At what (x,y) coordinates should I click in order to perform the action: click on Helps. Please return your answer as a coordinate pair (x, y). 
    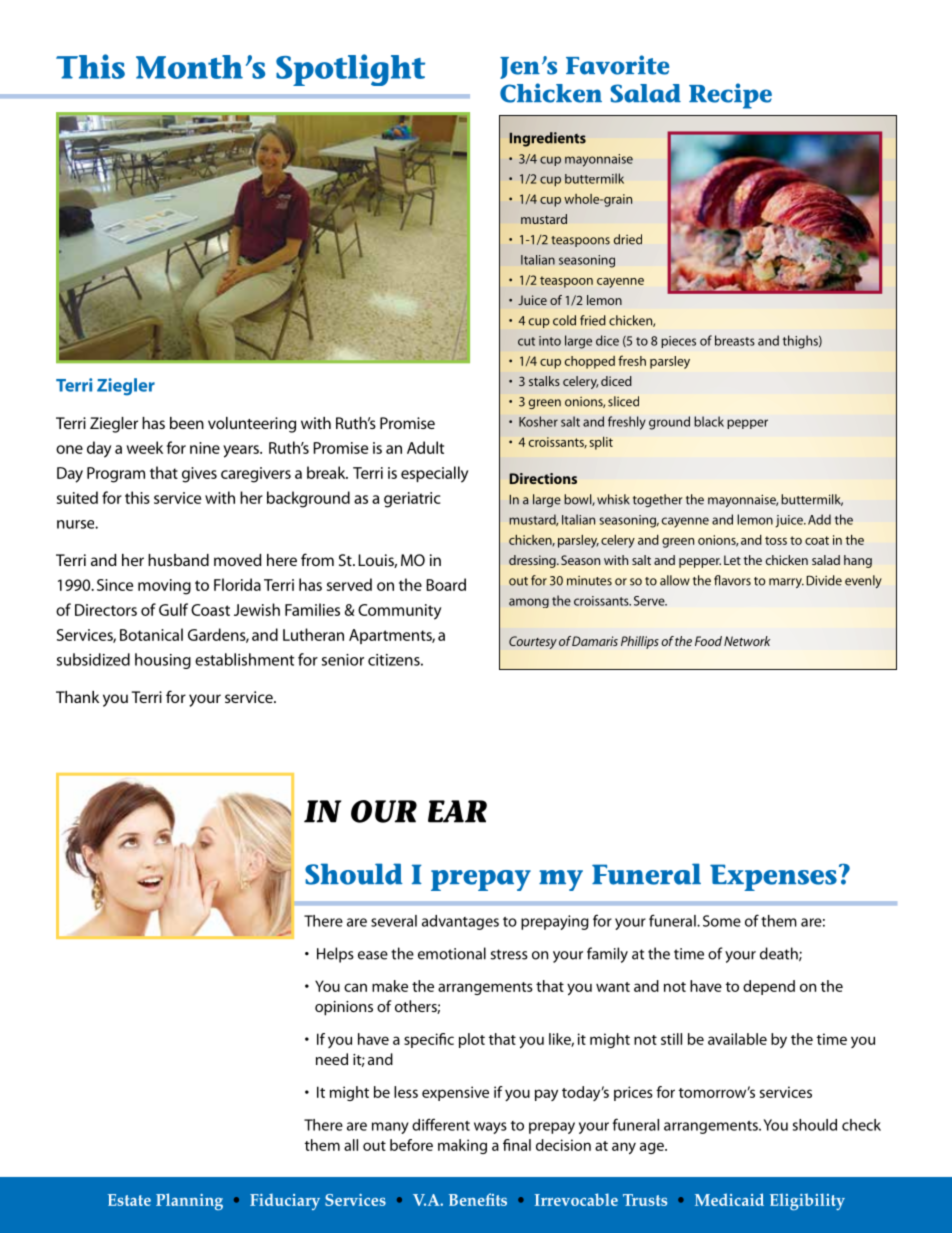
    Looking at the image, I should click on (335, 955).
